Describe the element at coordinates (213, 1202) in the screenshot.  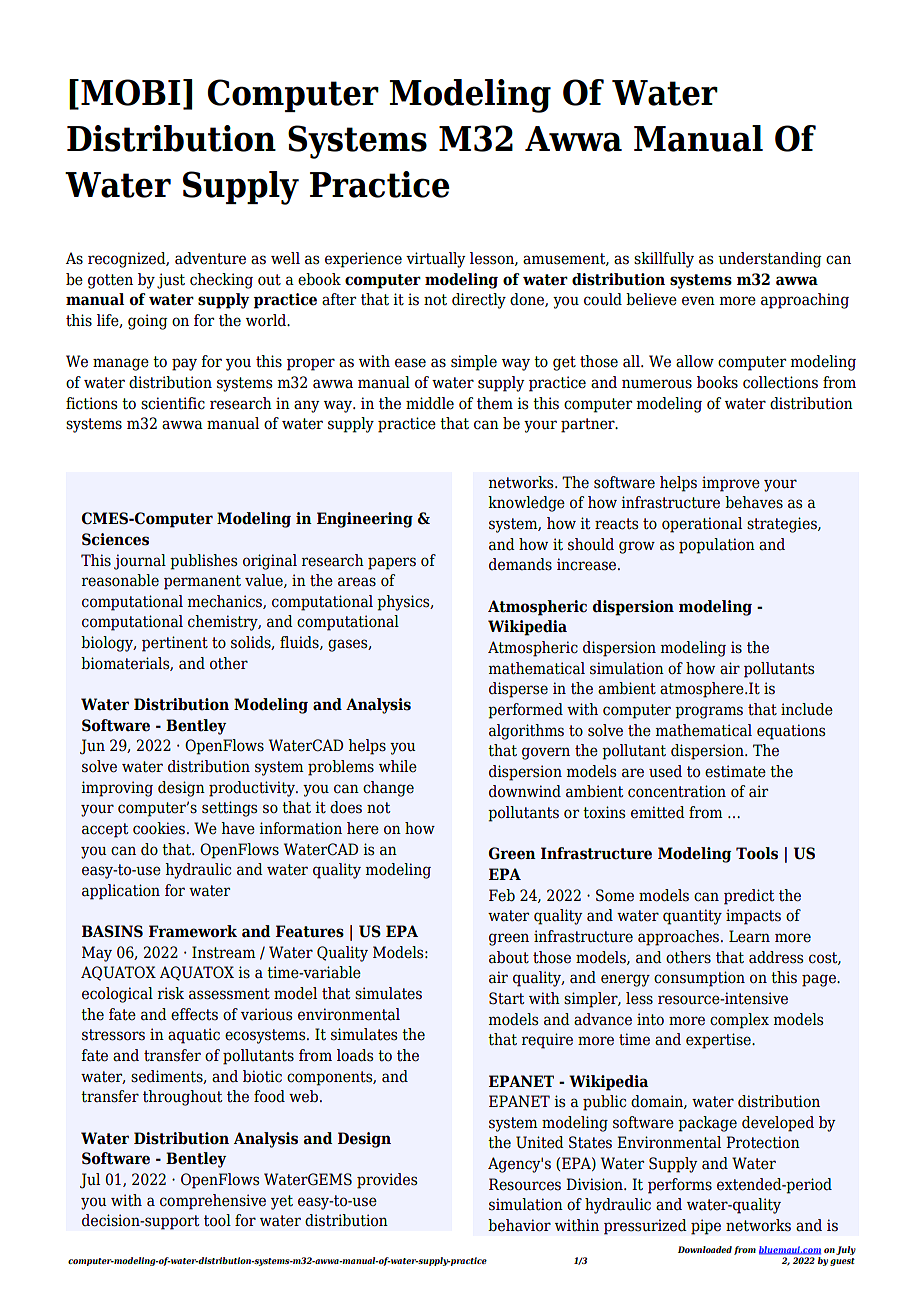
I see `comprehensive` at that location.
